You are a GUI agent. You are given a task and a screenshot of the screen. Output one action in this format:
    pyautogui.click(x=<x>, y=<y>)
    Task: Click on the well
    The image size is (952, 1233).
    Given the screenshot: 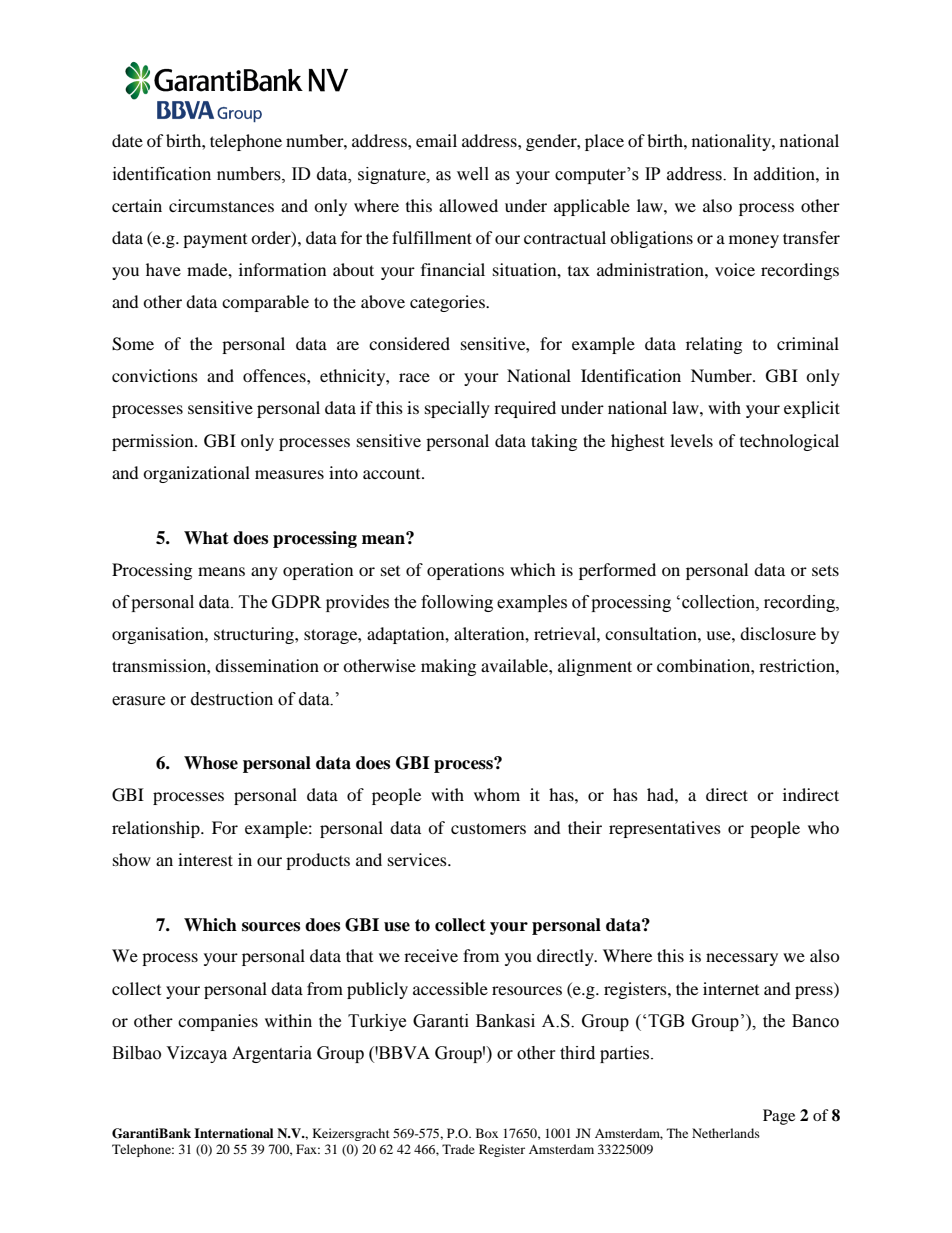 What is the action you would take?
    pyautogui.click(x=473, y=174)
